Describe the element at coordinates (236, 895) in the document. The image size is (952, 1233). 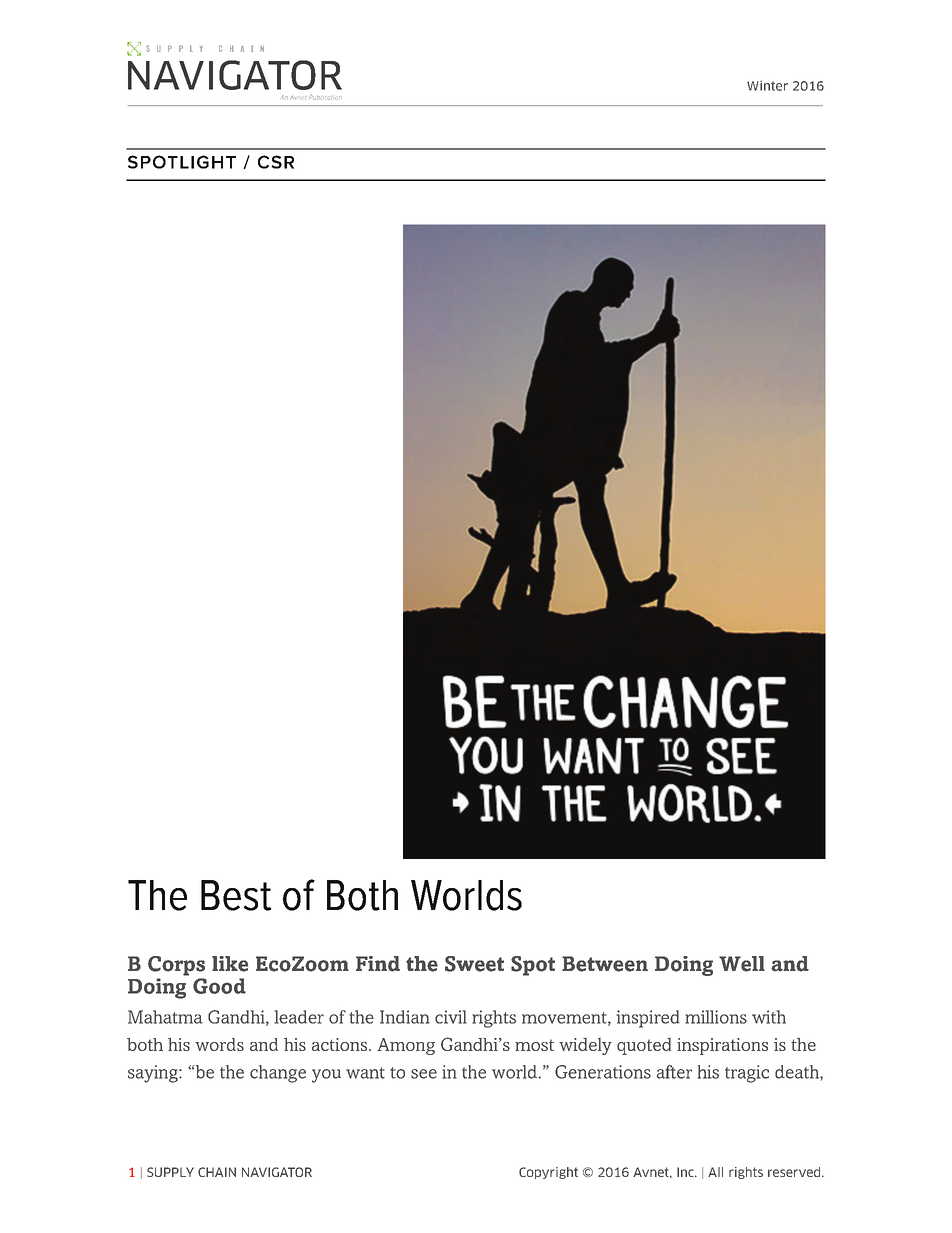
I see `Best` at that location.
